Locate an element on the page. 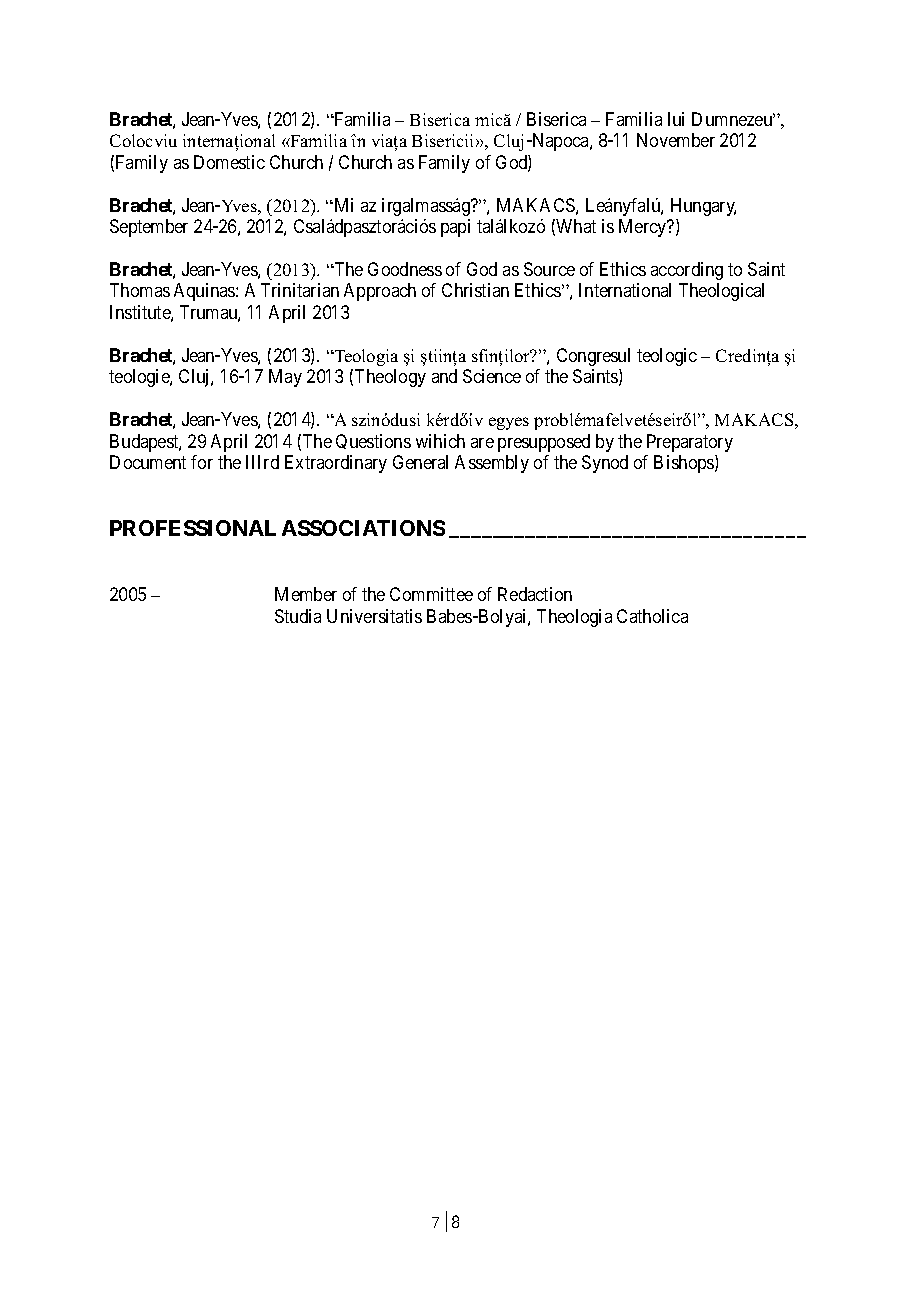  are is located at coordinates (482, 443).
